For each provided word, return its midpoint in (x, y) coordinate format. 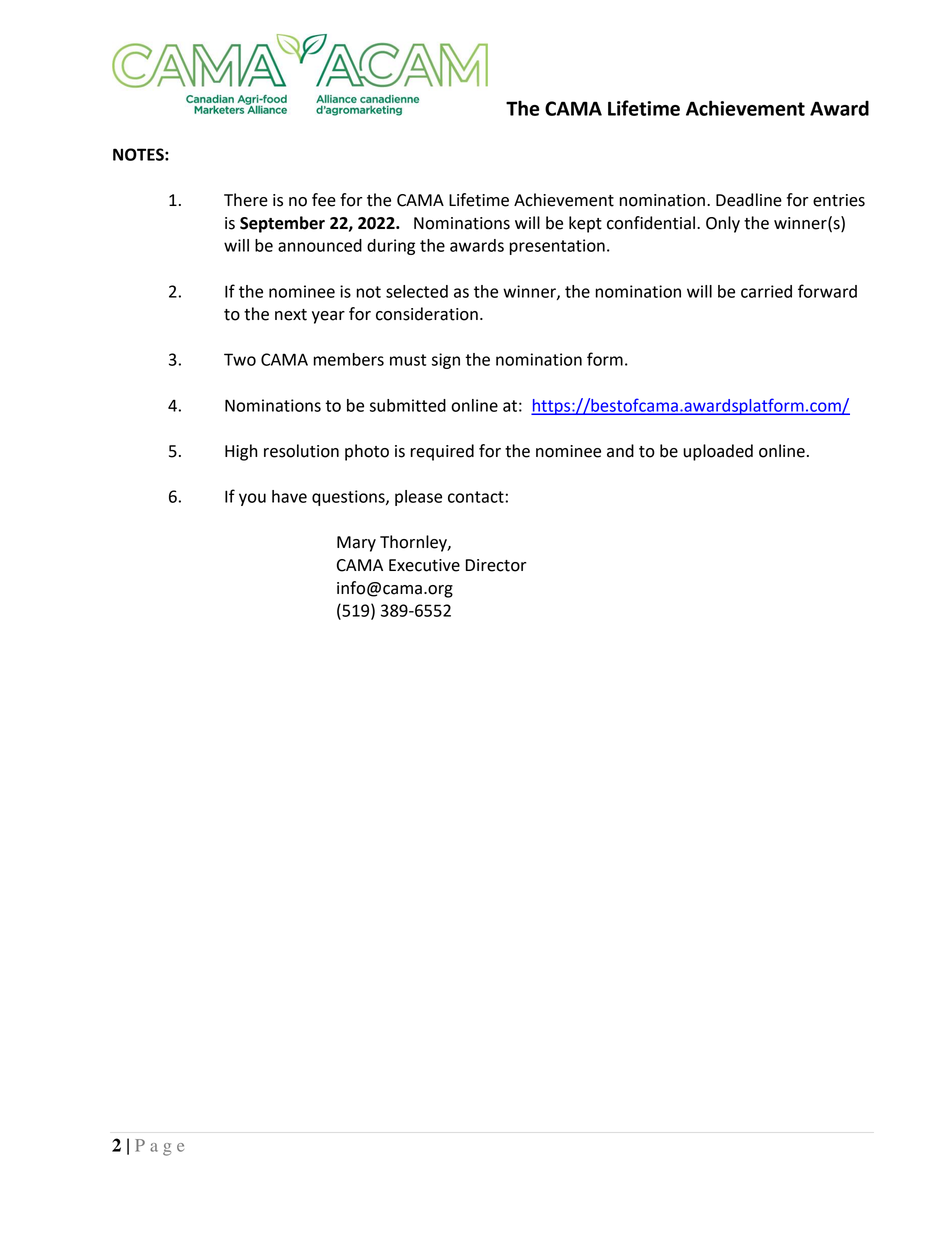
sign (446, 361)
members (349, 359)
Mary (356, 544)
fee (324, 200)
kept (585, 224)
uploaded (718, 452)
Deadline (749, 200)
